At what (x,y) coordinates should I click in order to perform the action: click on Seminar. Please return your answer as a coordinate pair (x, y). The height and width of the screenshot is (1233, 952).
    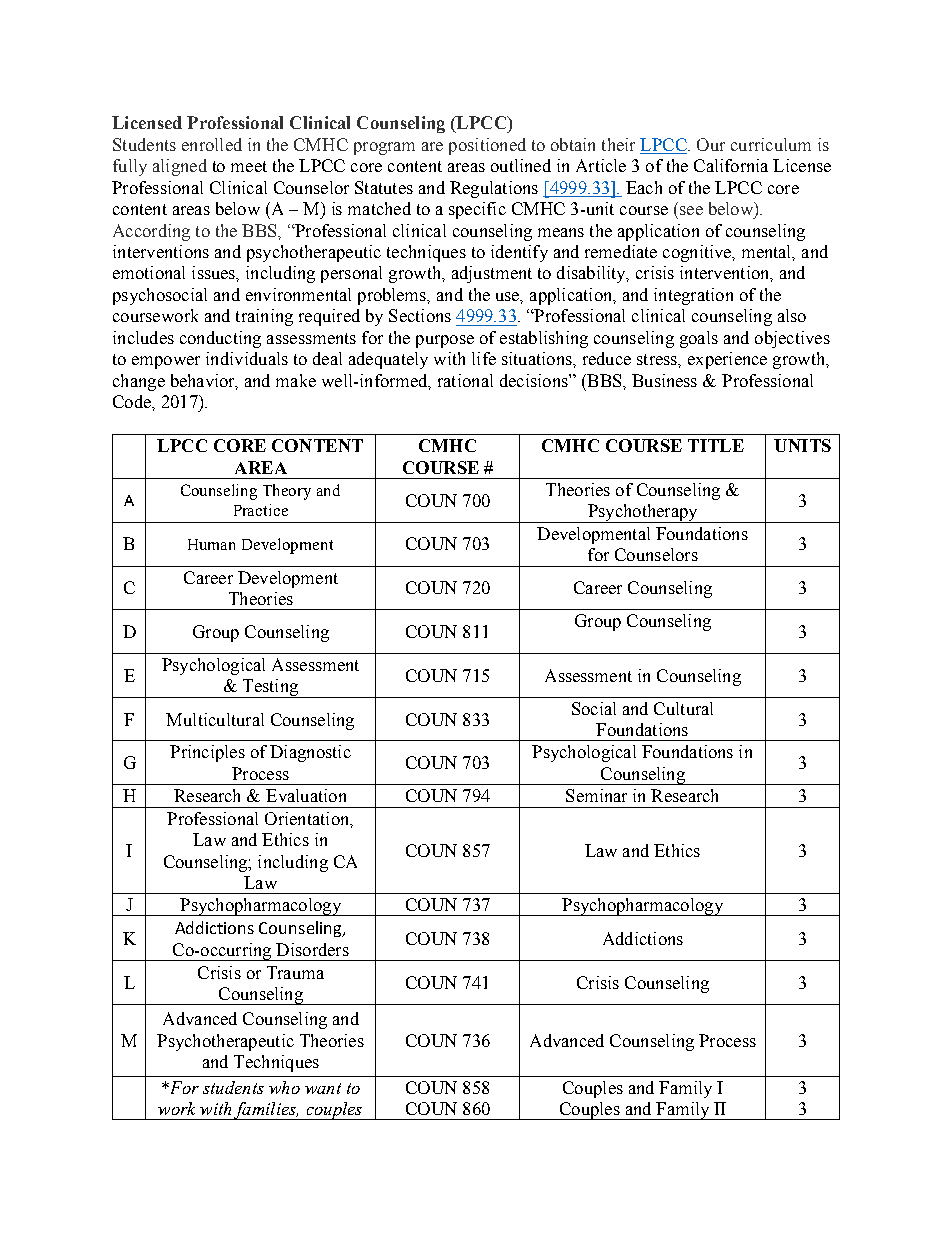
    Looking at the image, I should click on (596, 795).
